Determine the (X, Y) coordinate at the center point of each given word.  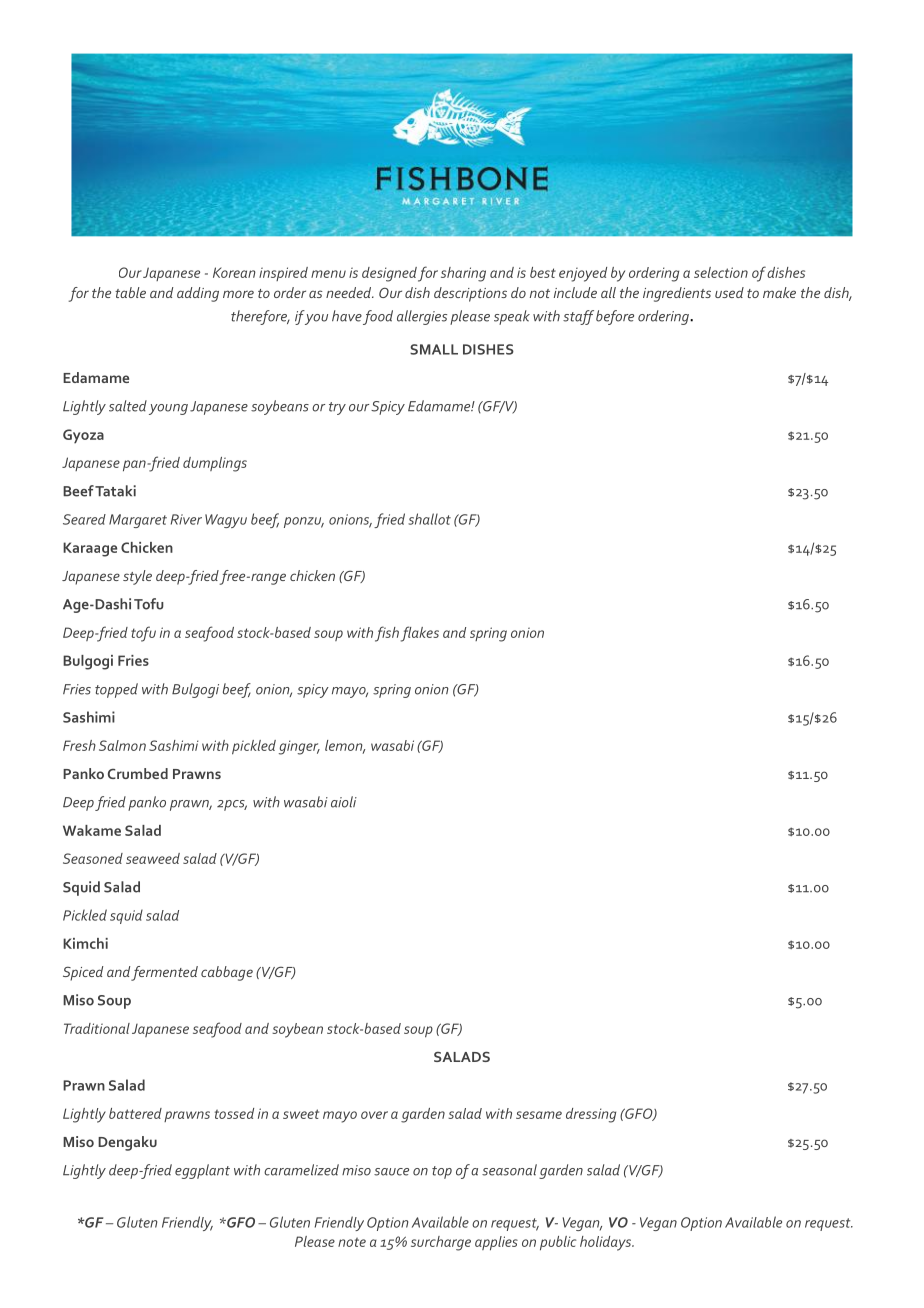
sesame (539, 1115)
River (186, 519)
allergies (422, 317)
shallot (429, 519)
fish (387, 634)
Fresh (79, 745)
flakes (420, 634)
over (374, 1115)
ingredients (677, 294)
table (130, 292)
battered (135, 1113)
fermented (164, 973)
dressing (591, 1115)
